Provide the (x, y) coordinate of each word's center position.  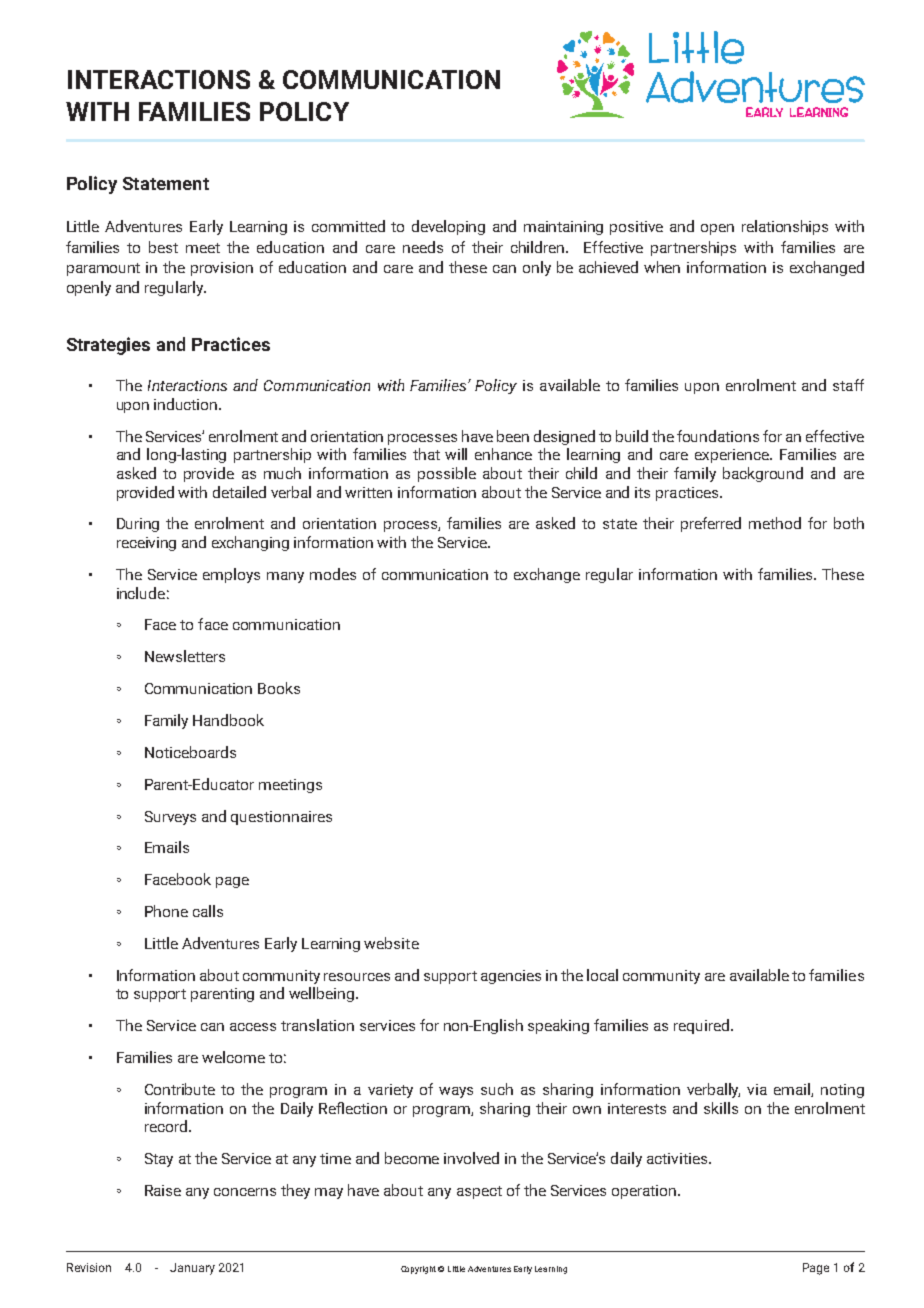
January (192, 1269)
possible (447, 474)
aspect (479, 1192)
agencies (511, 977)
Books (279, 688)
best (163, 247)
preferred (711, 524)
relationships (785, 227)
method (775, 523)
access (253, 1027)
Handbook (228, 720)
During (138, 525)
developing (448, 227)
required (701, 1026)
